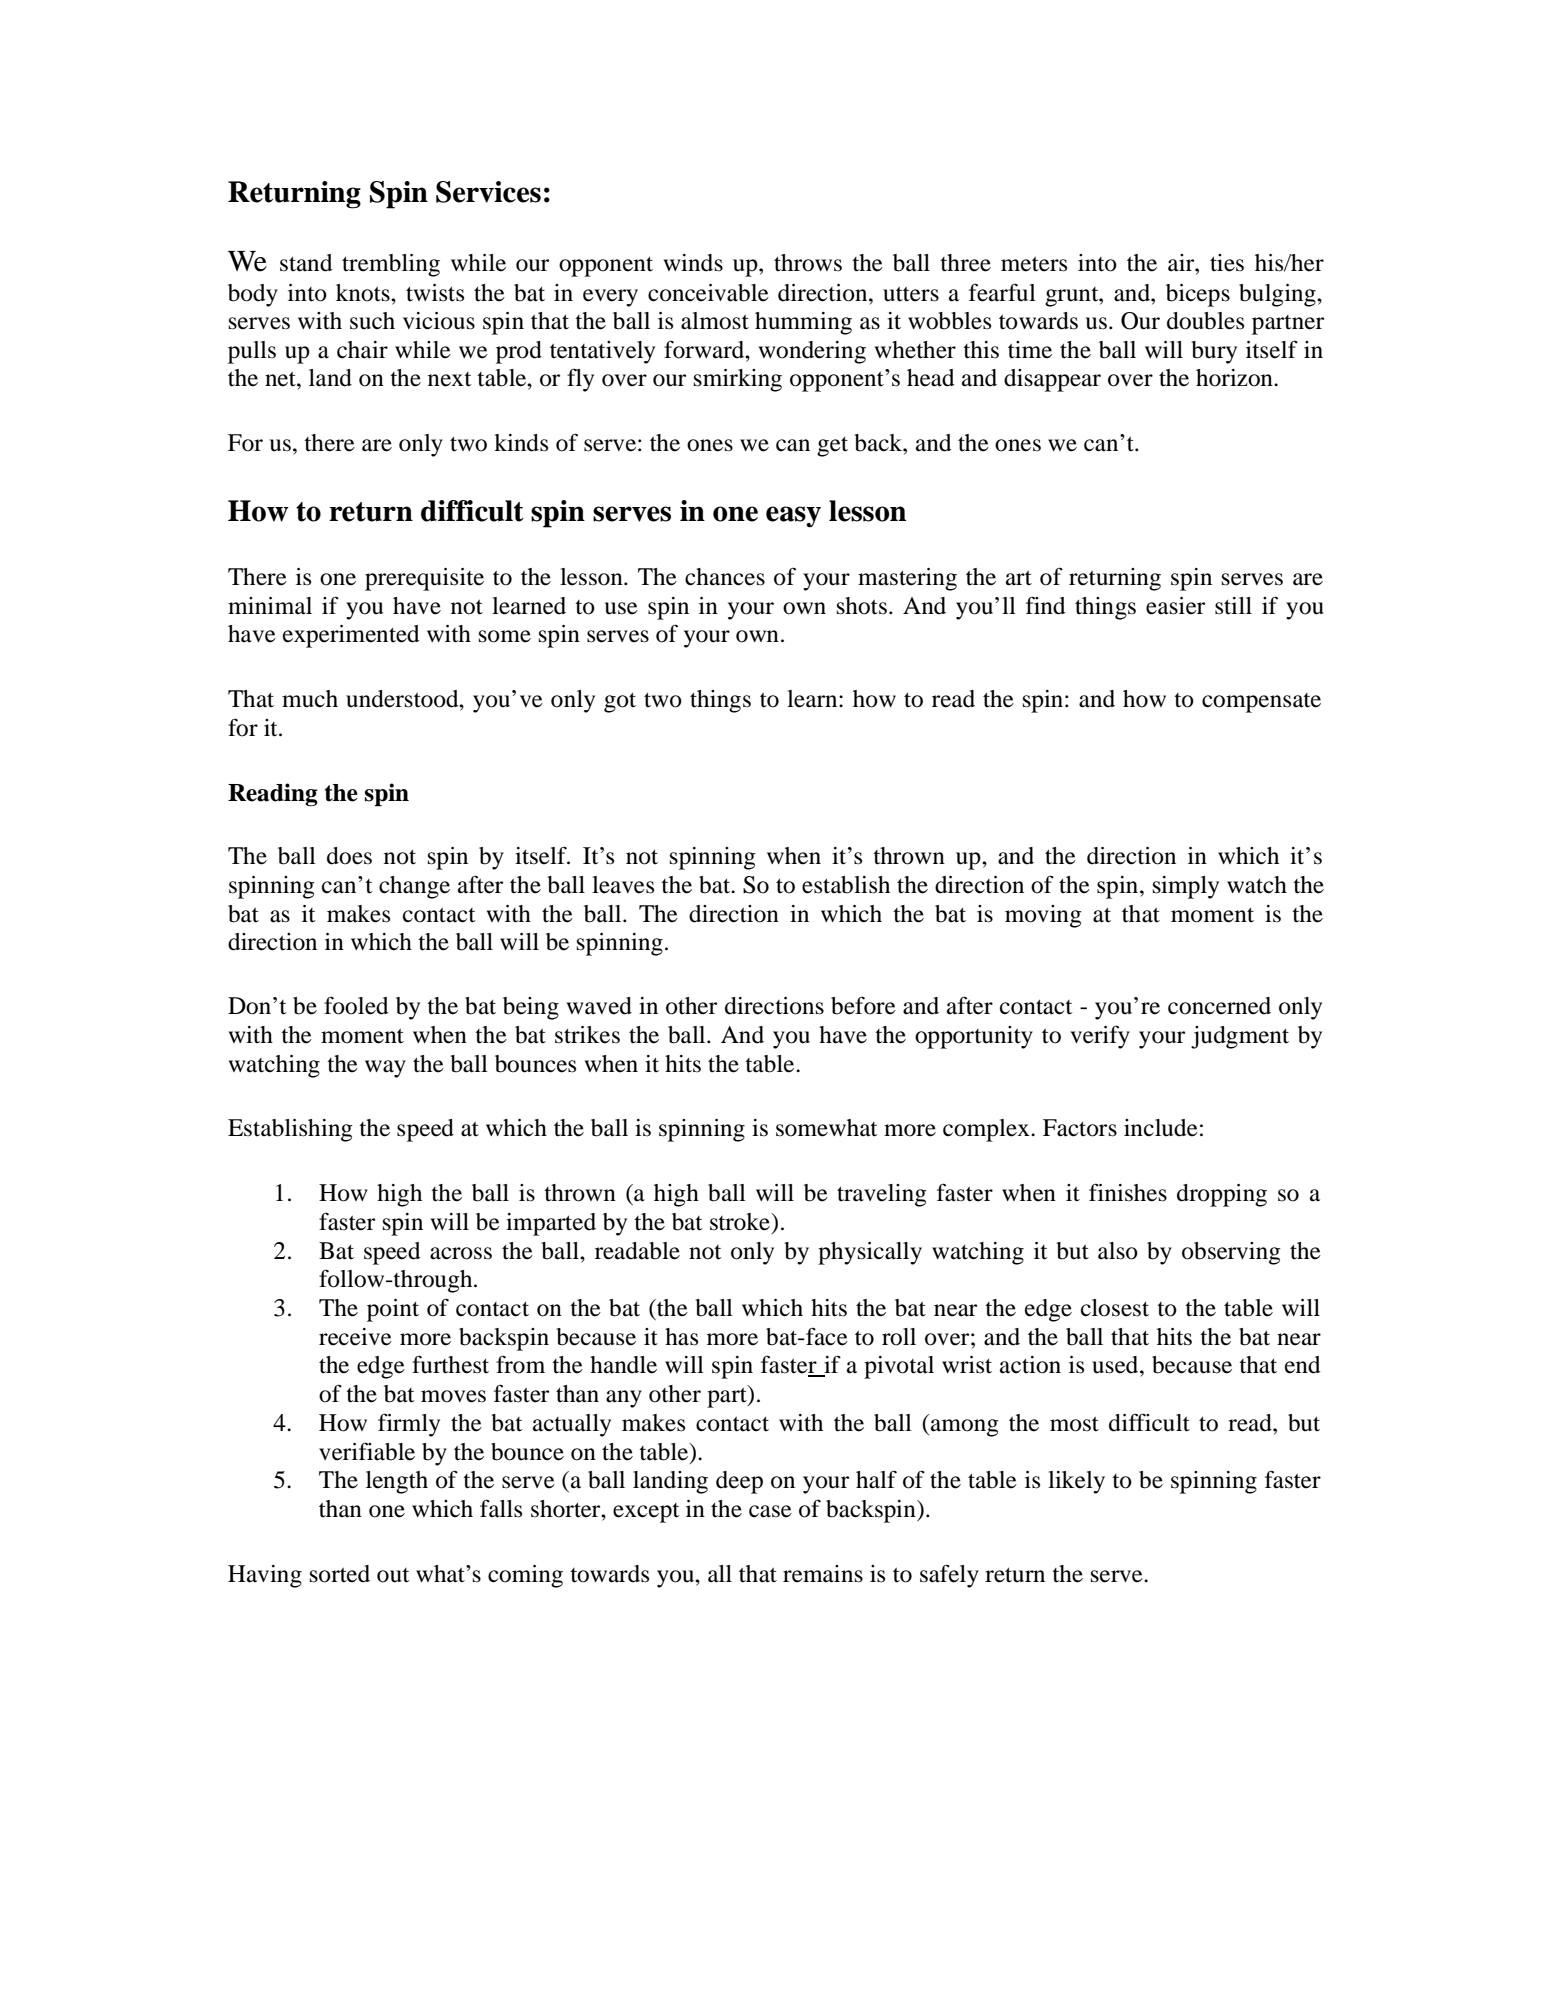 The width and height of the screenshot is (1549, 2004). What do you see at coordinates (1227, 263) in the screenshot?
I see `ties` at bounding box center [1227, 263].
